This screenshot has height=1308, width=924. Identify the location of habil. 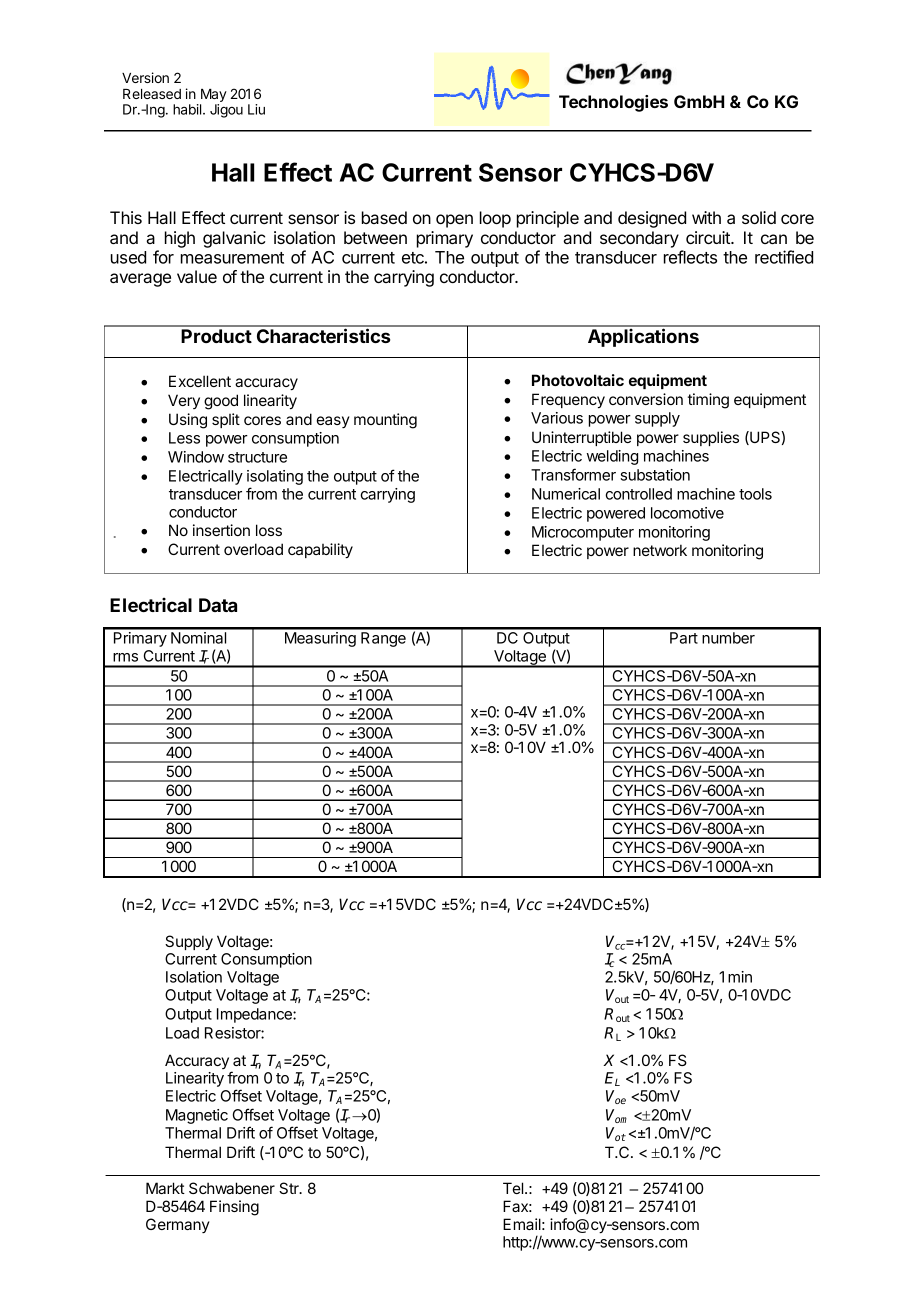
(188, 109).
